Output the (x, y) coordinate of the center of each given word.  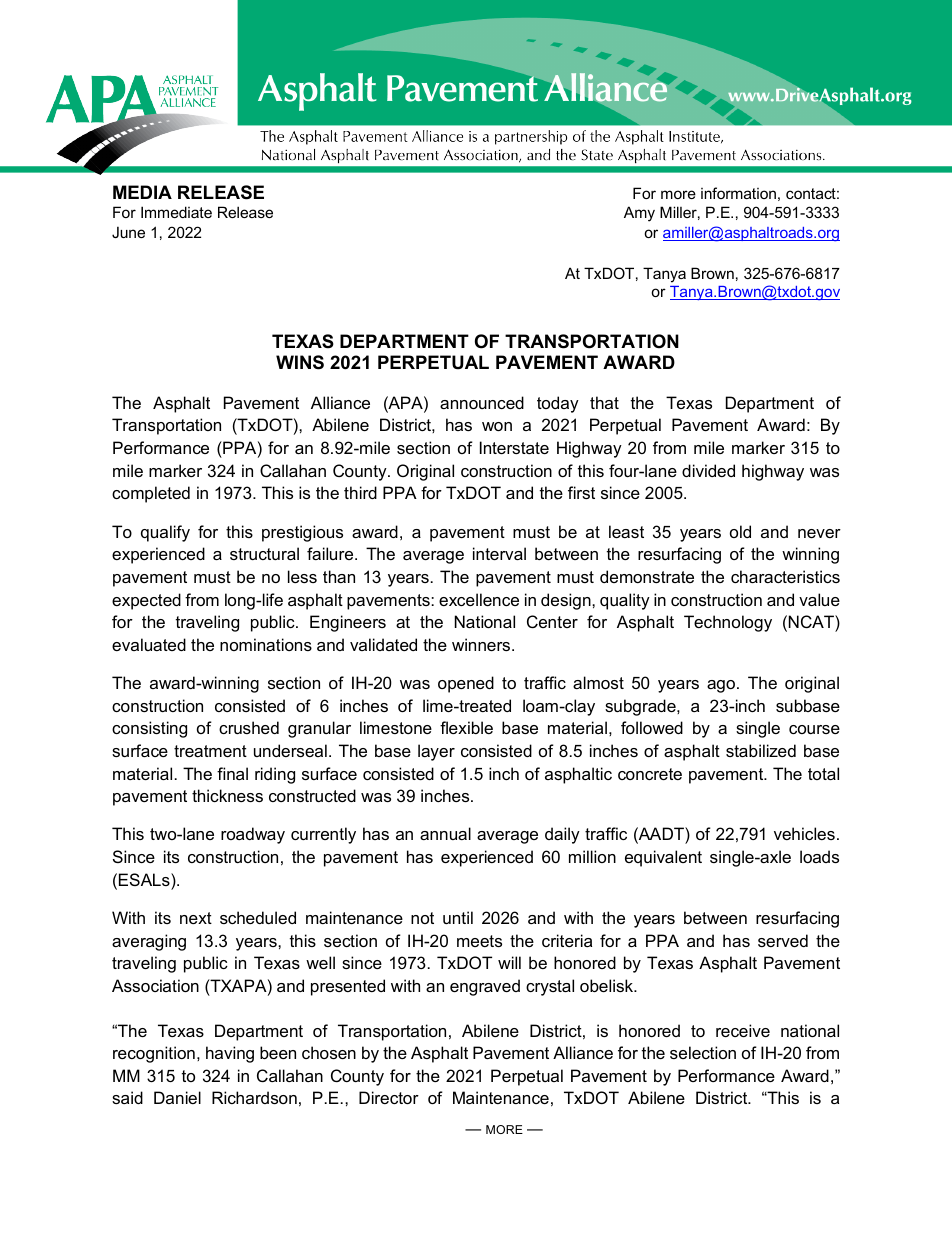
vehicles (804, 833)
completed (151, 494)
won (497, 426)
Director (389, 1097)
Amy (639, 214)
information (738, 193)
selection (703, 1052)
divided (708, 470)
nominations (266, 644)
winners (482, 644)
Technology (728, 623)
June (128, 232)
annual (445, 833)
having (230, 1054)
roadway (253, 835)
